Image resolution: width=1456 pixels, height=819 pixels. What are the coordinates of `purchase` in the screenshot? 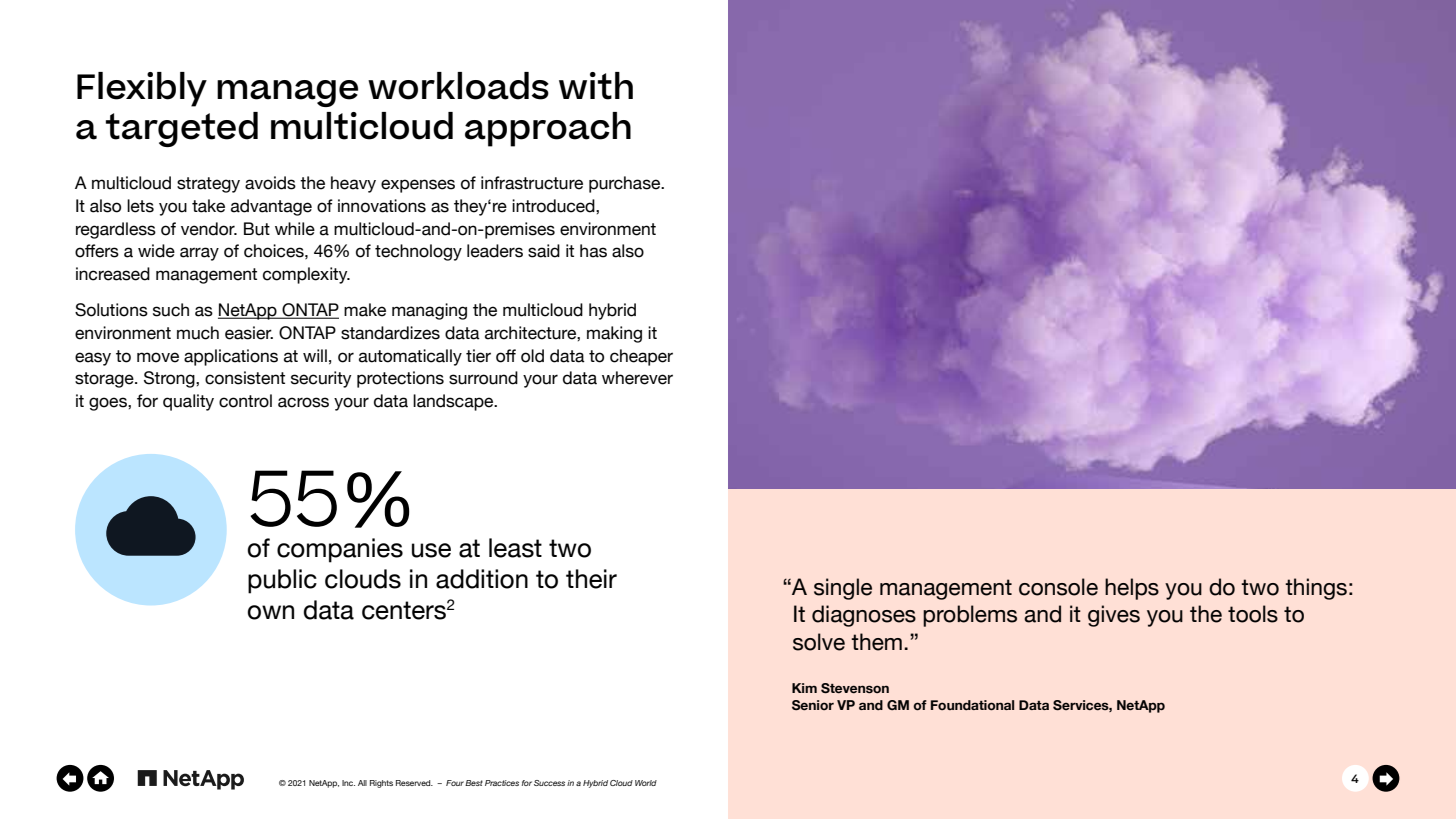 It's located at (626, 184).
